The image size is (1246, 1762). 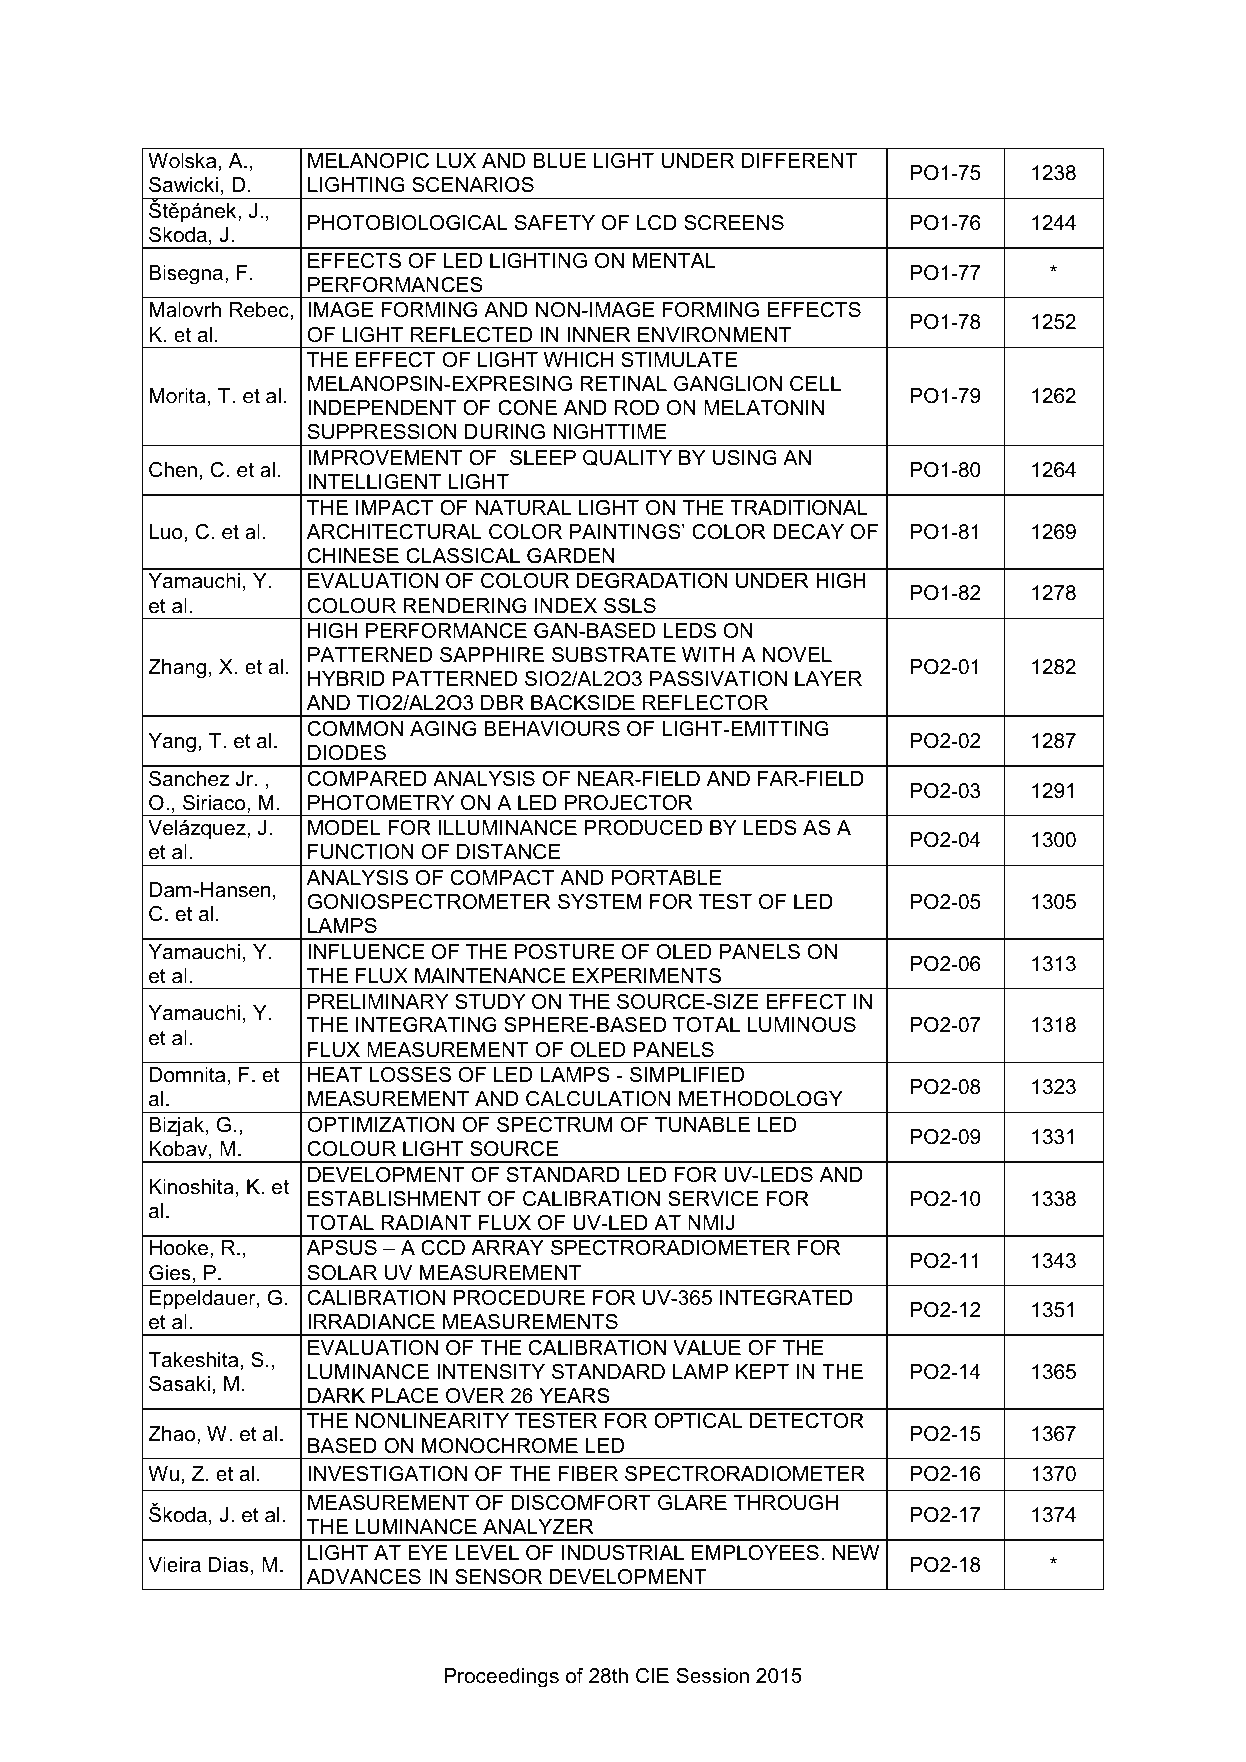 What do you see at coordinates (797, 655) in the screenshot?
I see `NOVEL` at bounding box center [797, 655].
